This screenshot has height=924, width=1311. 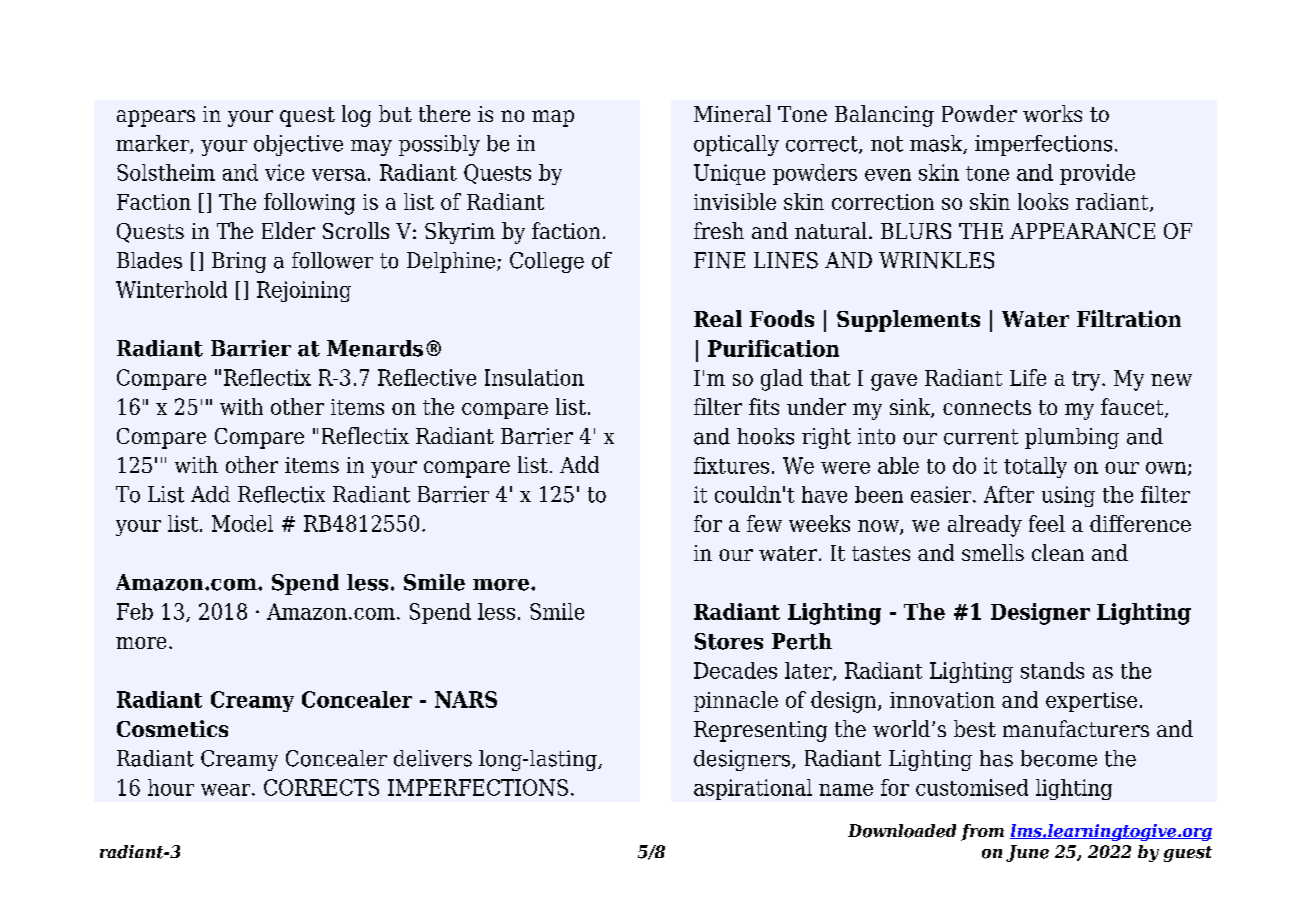 What do you see at coordinates (731, 465) in the screenshot?
I see `fixtures` at bounding box center [731, 465].
